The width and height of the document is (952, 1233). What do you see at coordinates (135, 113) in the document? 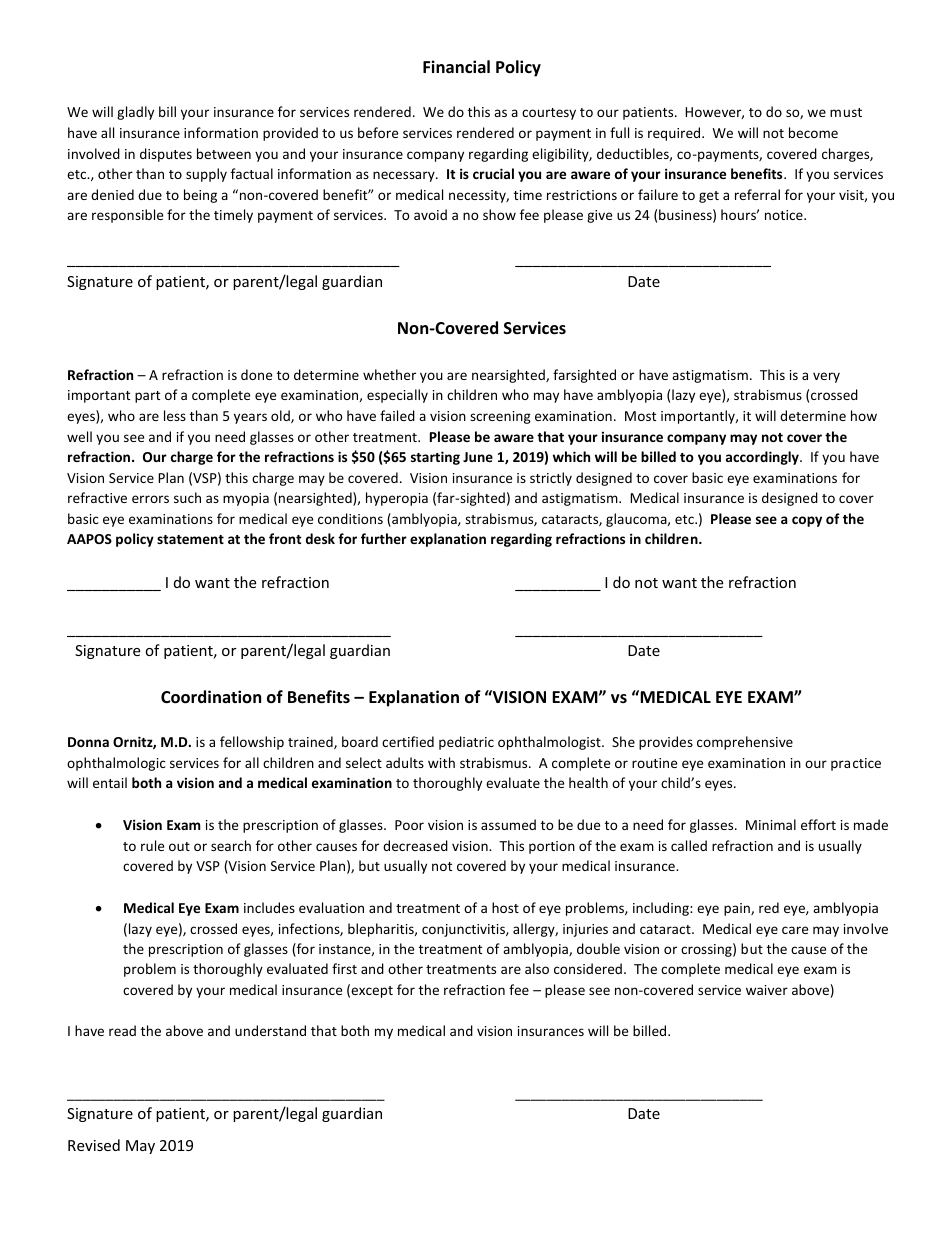
I see `gladly` at bounding box center [135, 113].
